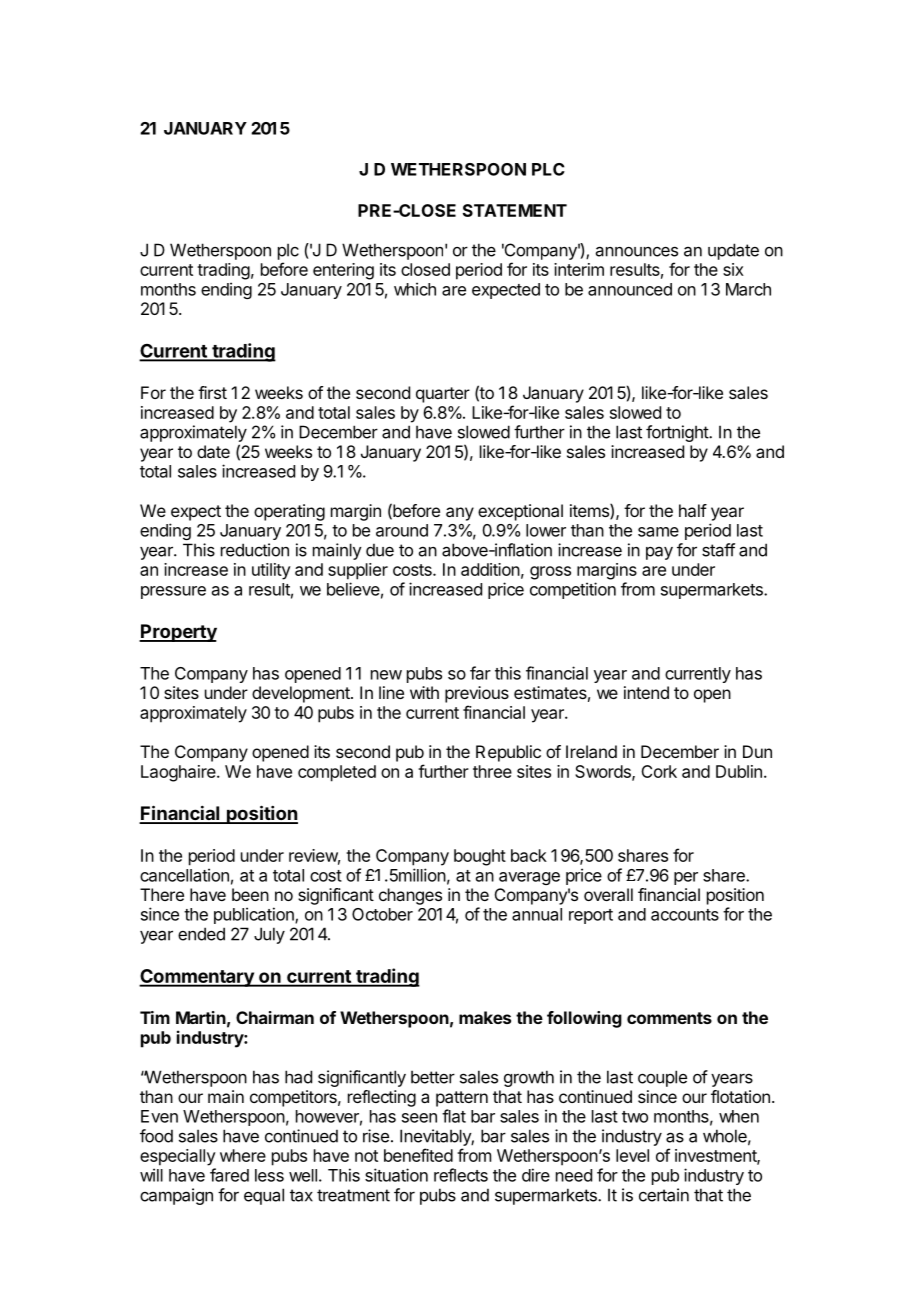 Image resolution: width=924 pixels, height=1308 pixels. What do you see at coordinates (685, 915) in the image?
I see `accounts` at bounding box center [685, 915].
